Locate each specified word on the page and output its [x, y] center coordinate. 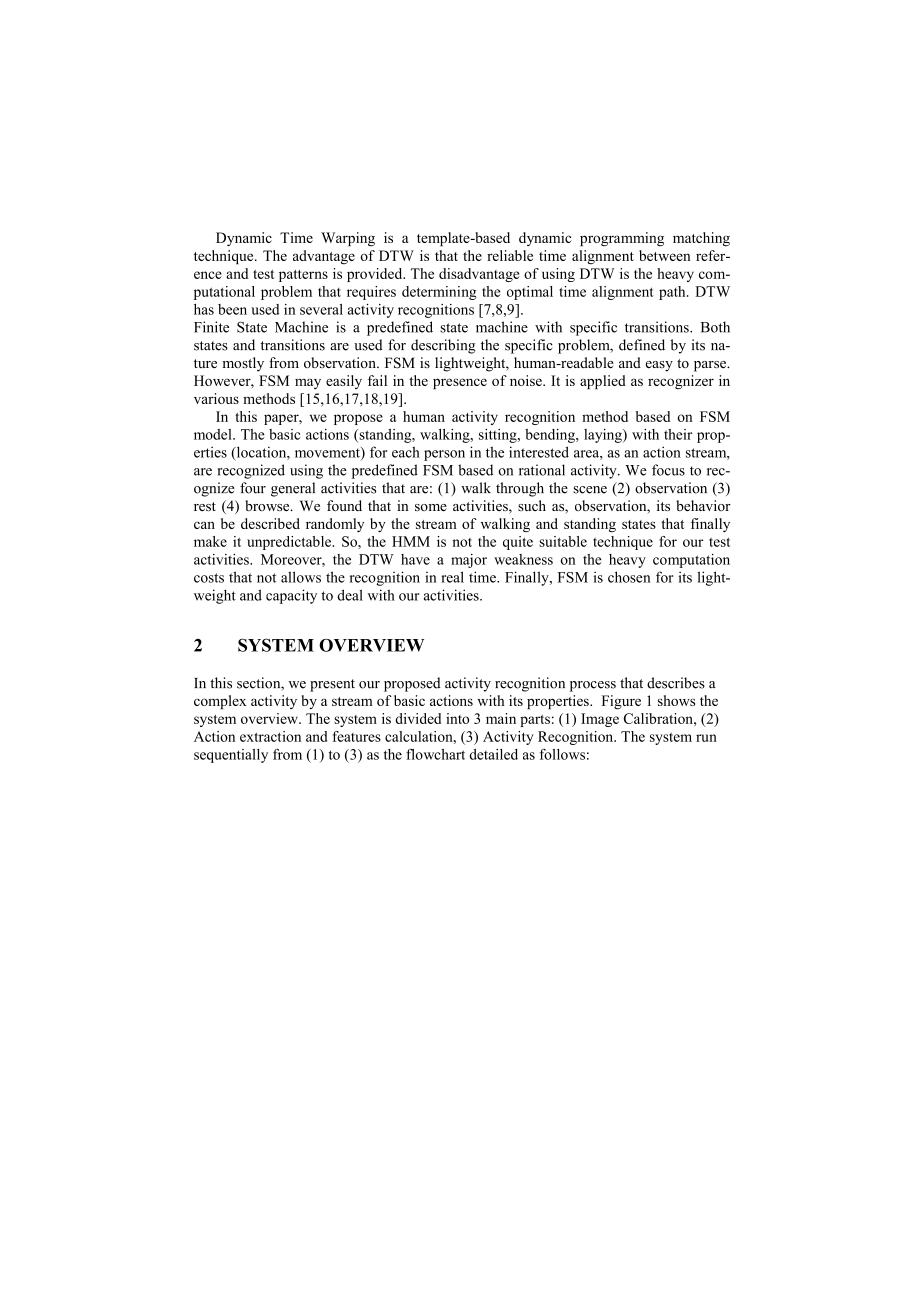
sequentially [231, 756]
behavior [703, 505]
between [665, 255]
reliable [510, 255]
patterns [303, 276]
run [706, 738]
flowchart [435, 754]
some [431, 507]
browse [268, 505]
